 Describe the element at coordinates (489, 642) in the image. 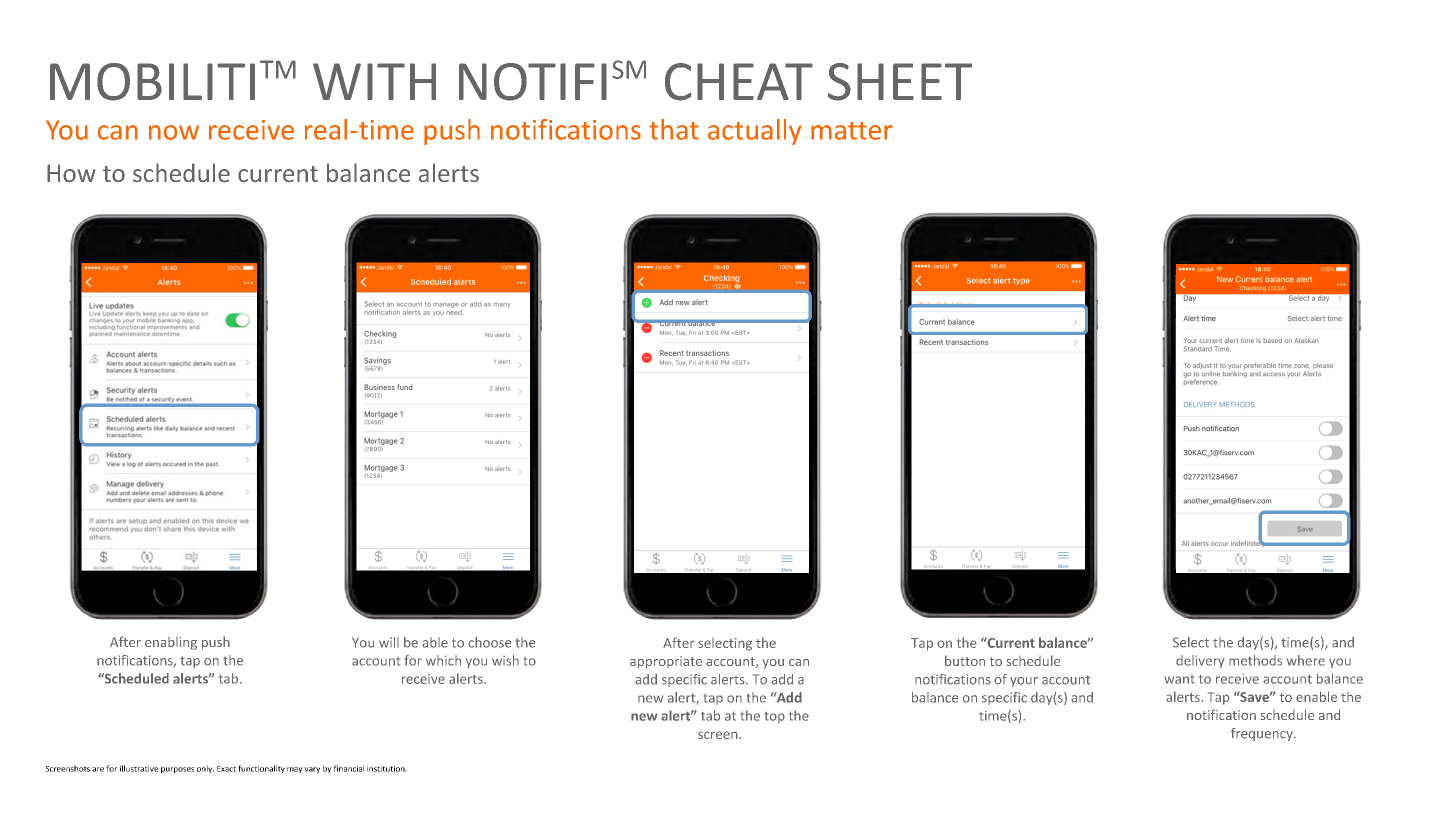

I see `choose` at that location.
